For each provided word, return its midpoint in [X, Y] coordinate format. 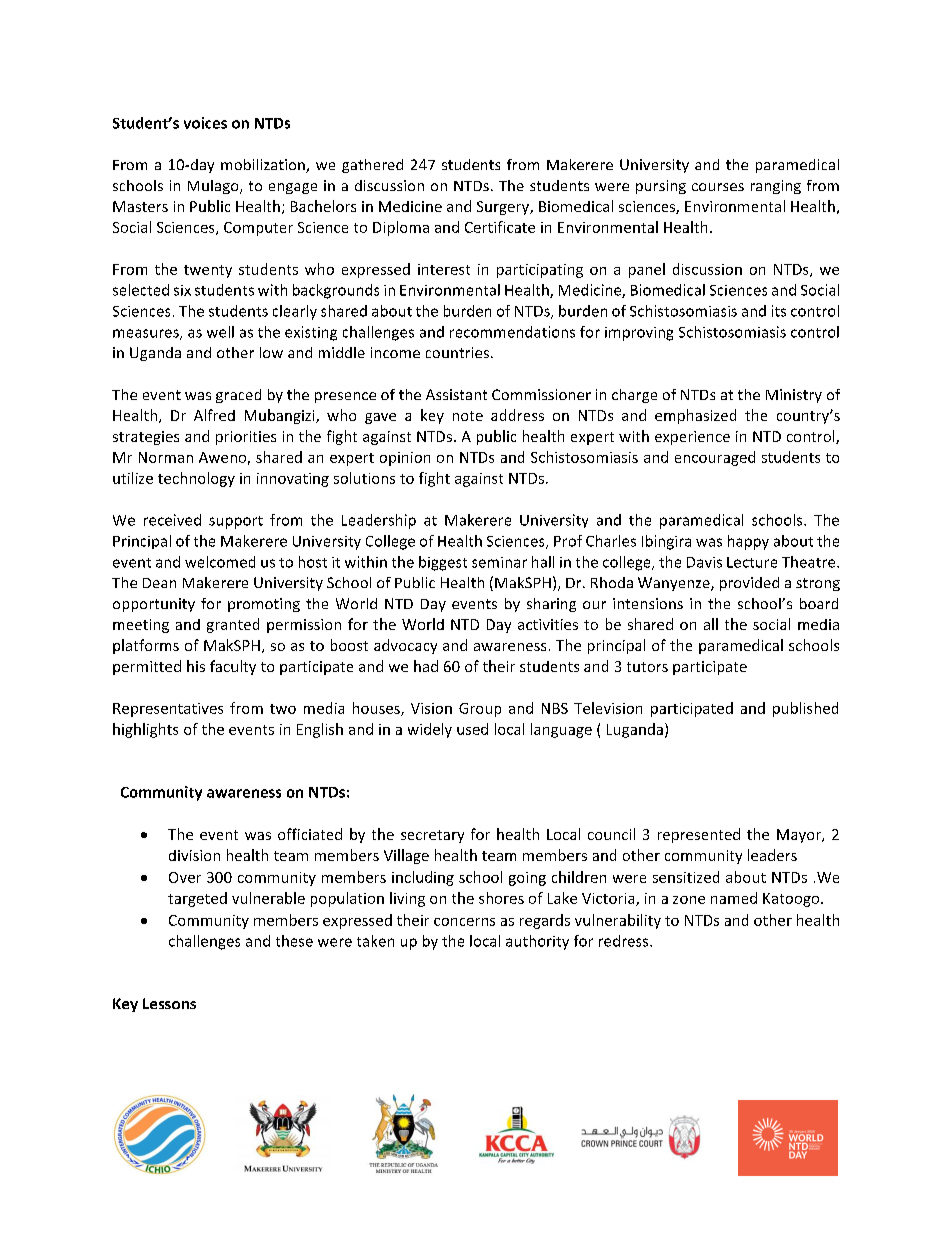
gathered [372, 166]
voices [205, 123]
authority [537, 942]
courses [718, 187]
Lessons [169, 1003]
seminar [499, 562]
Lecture [752, 562]
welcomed [220, 562]
